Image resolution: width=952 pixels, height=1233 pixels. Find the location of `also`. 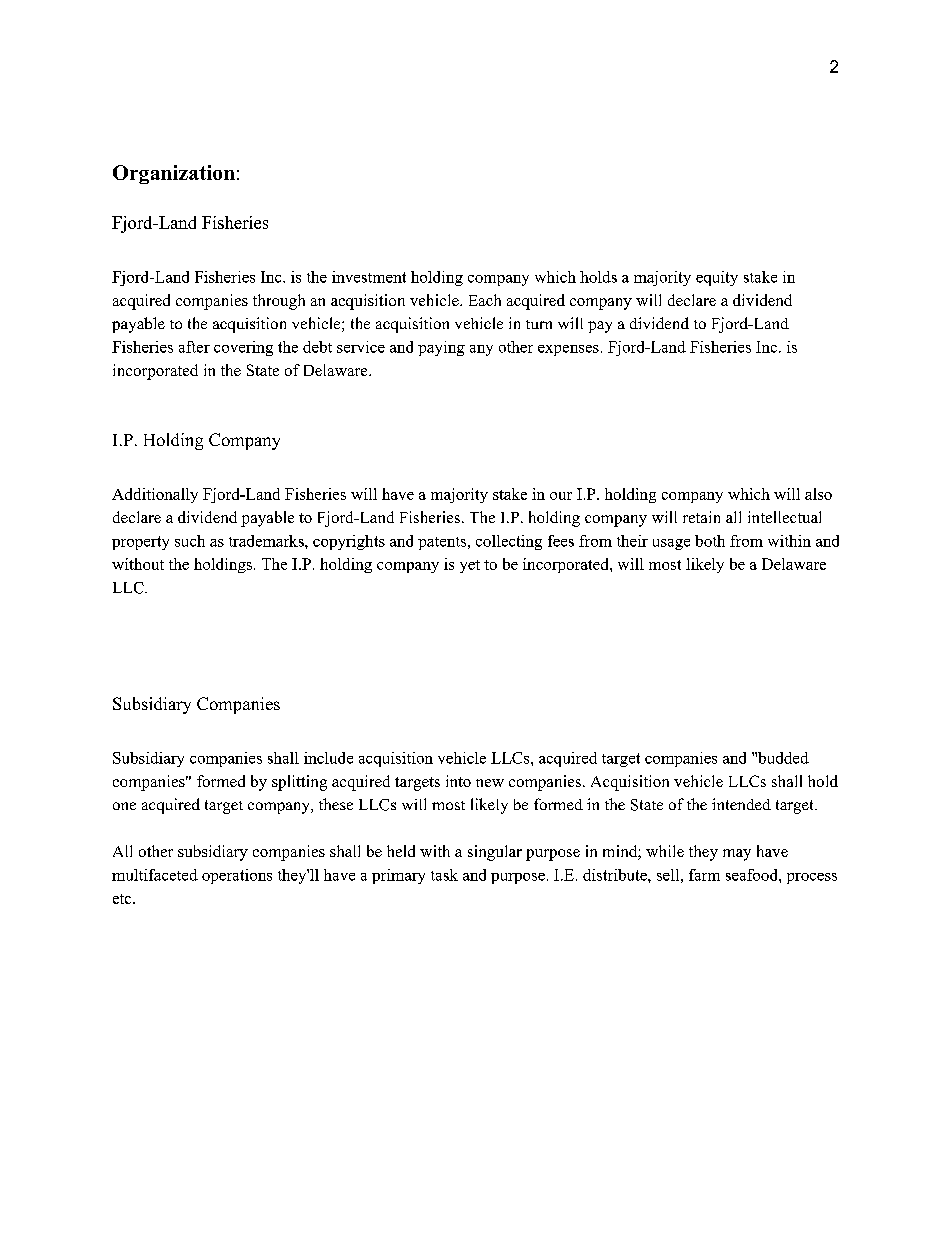

also is located at coordinates (818, 494).
